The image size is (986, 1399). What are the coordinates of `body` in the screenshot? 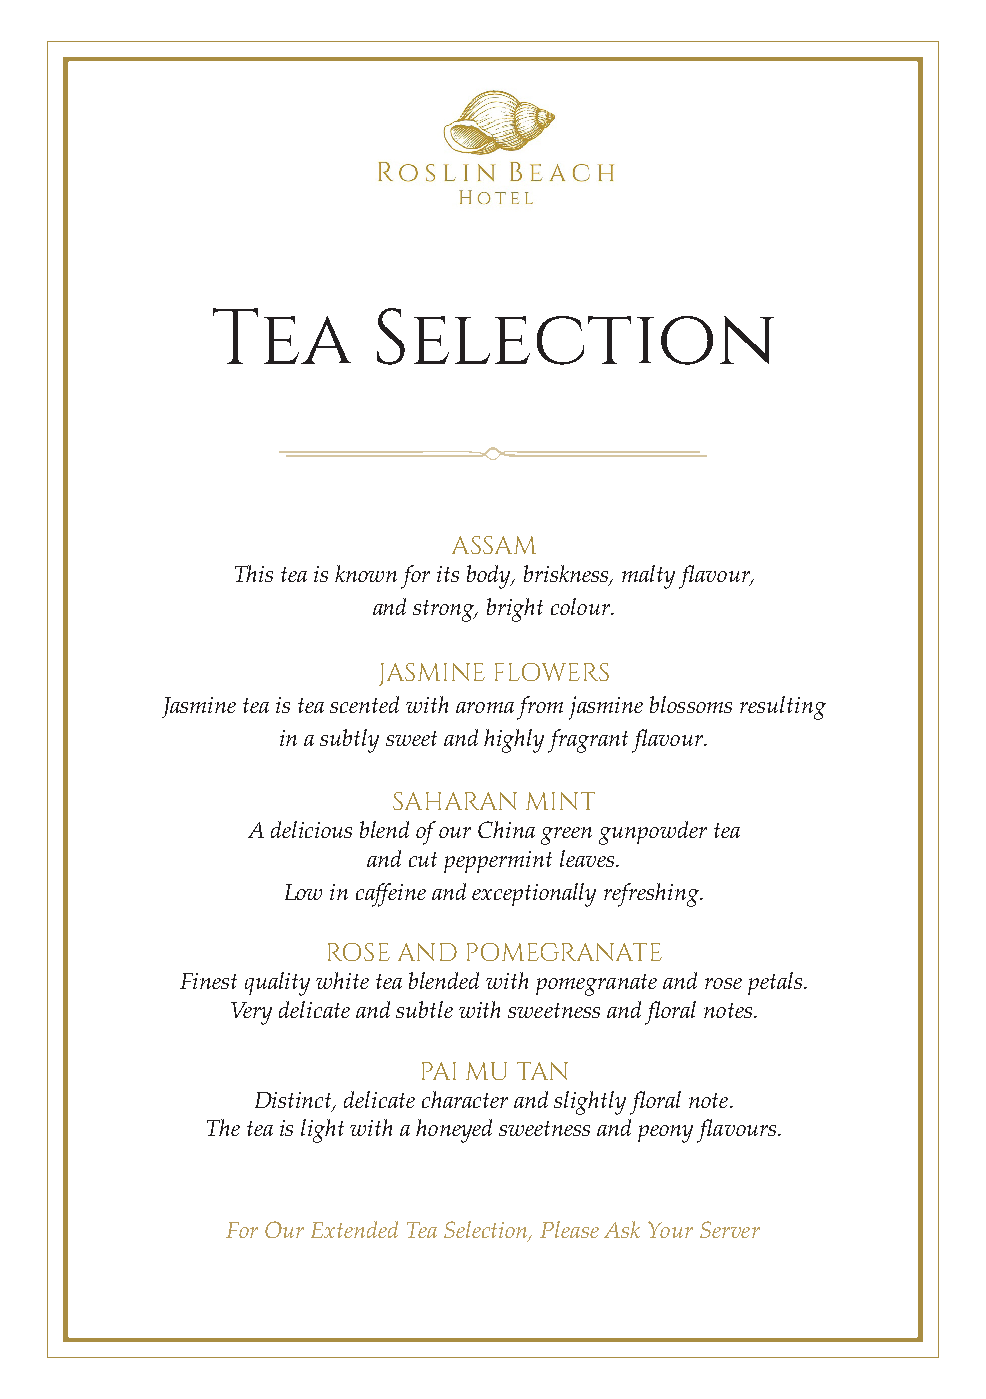 It's located at (490, 577).
